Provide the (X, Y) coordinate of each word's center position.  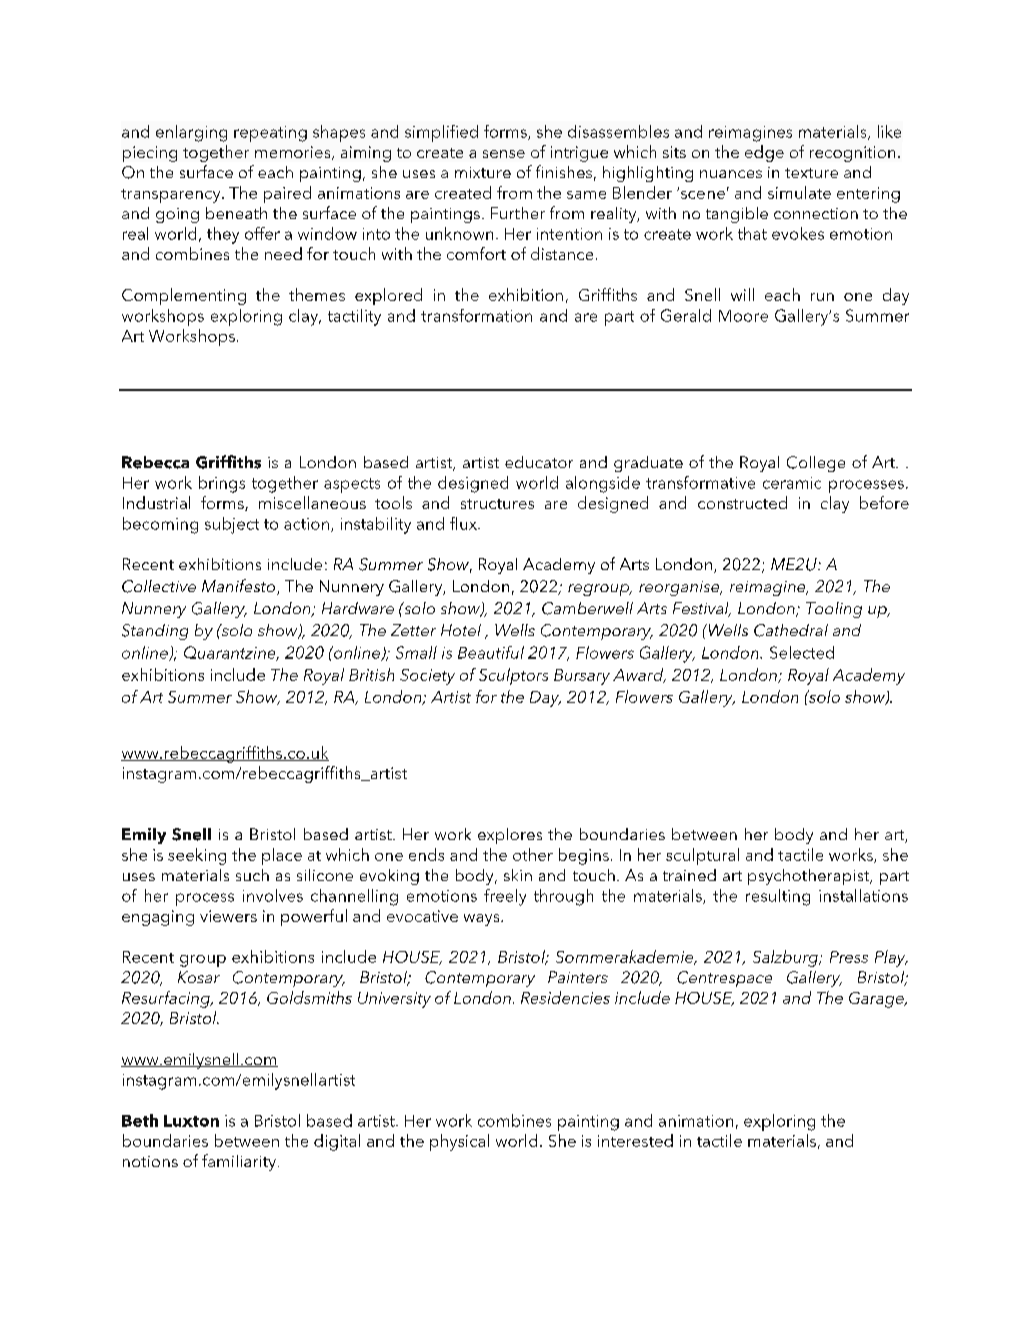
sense (504, 154)
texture (811, 173)
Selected (802, 652)
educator (539, 462)
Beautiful (491, 652)
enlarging (191, 133)
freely (505, 897)
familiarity (239, 1162)
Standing (155, 632)
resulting (778, 897)
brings (222, 484)
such (252, 875)
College (816, 464)
